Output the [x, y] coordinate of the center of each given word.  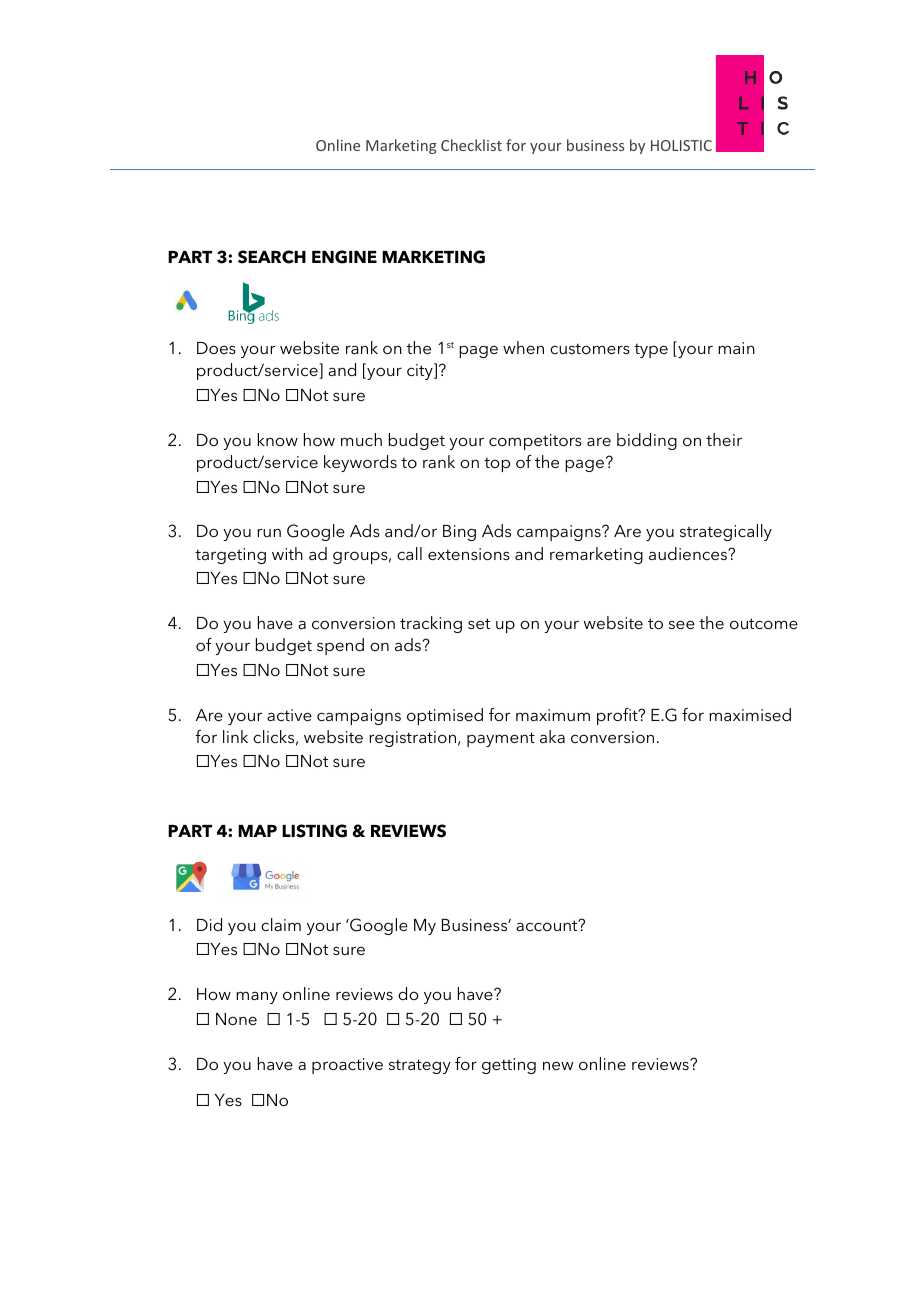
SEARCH [272, 257]
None [236, 1019]
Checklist [471, 145]
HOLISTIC [681, 145]
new [558, 1065]
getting [509, 1066]
